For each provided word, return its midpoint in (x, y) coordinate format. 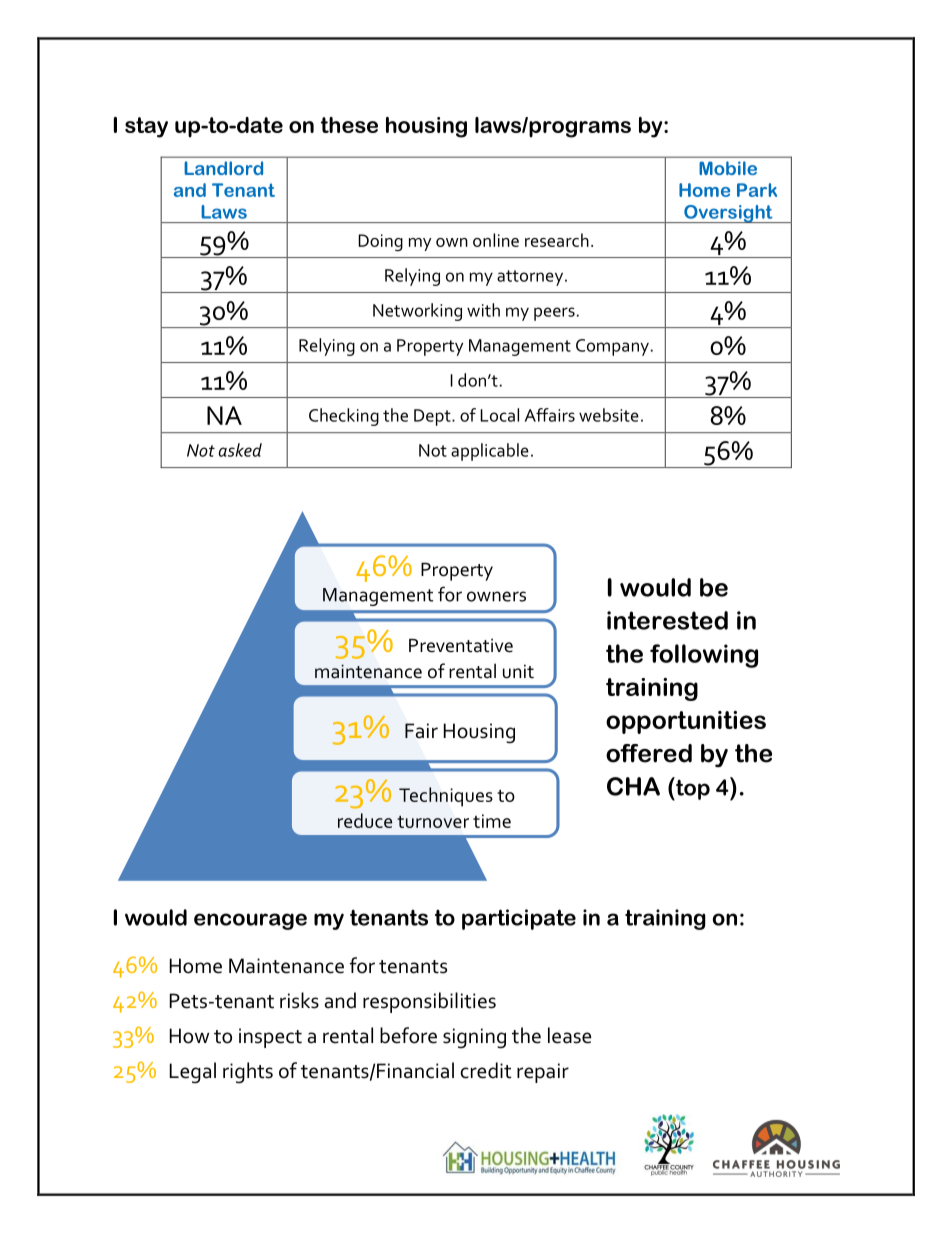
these (349, 125)
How (189, 1036)
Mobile (728, 168)
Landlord (223, 168)
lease (569, 1035)
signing (474, 1038)
